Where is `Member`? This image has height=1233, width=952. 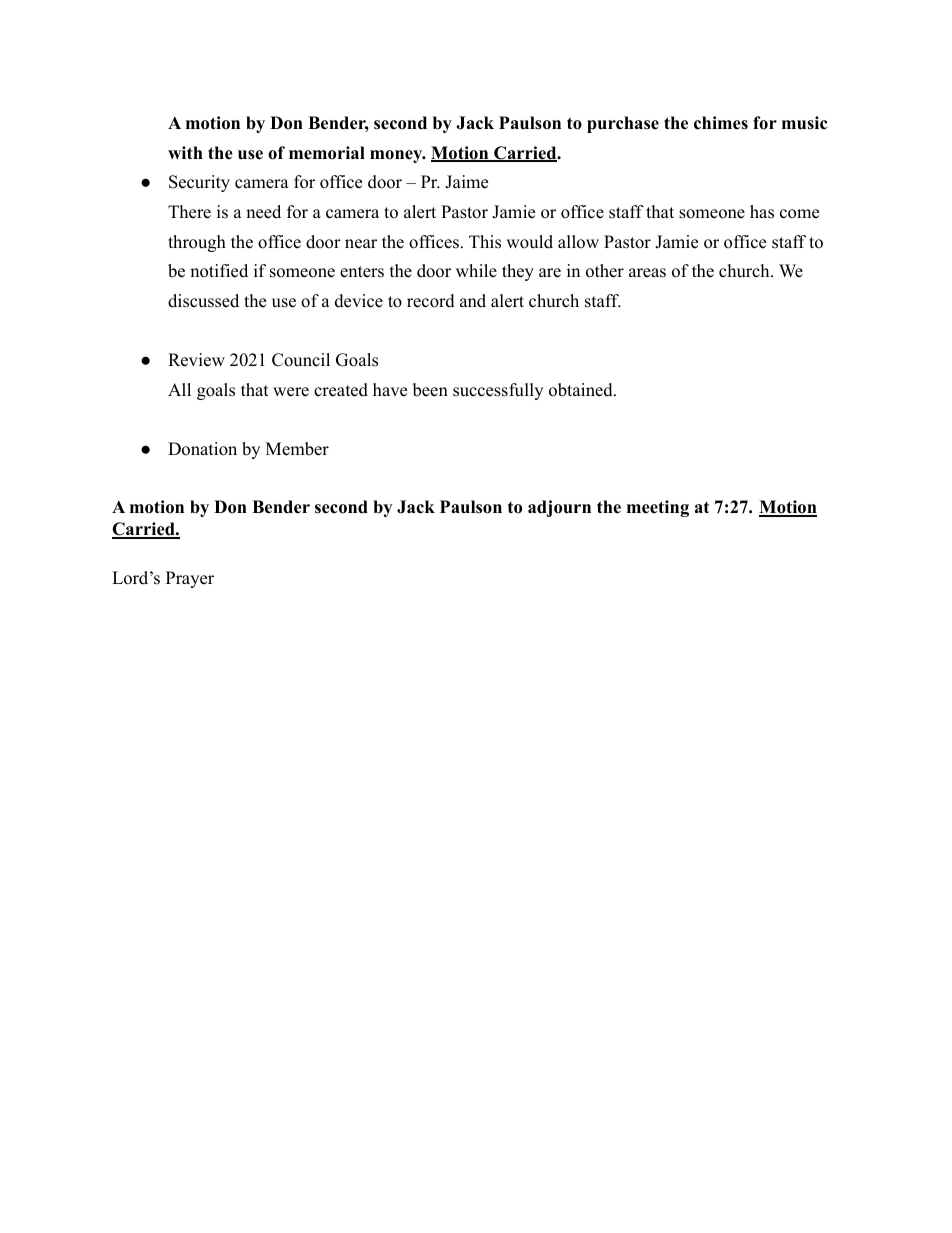 Member is located at coordinates (297, 449).
